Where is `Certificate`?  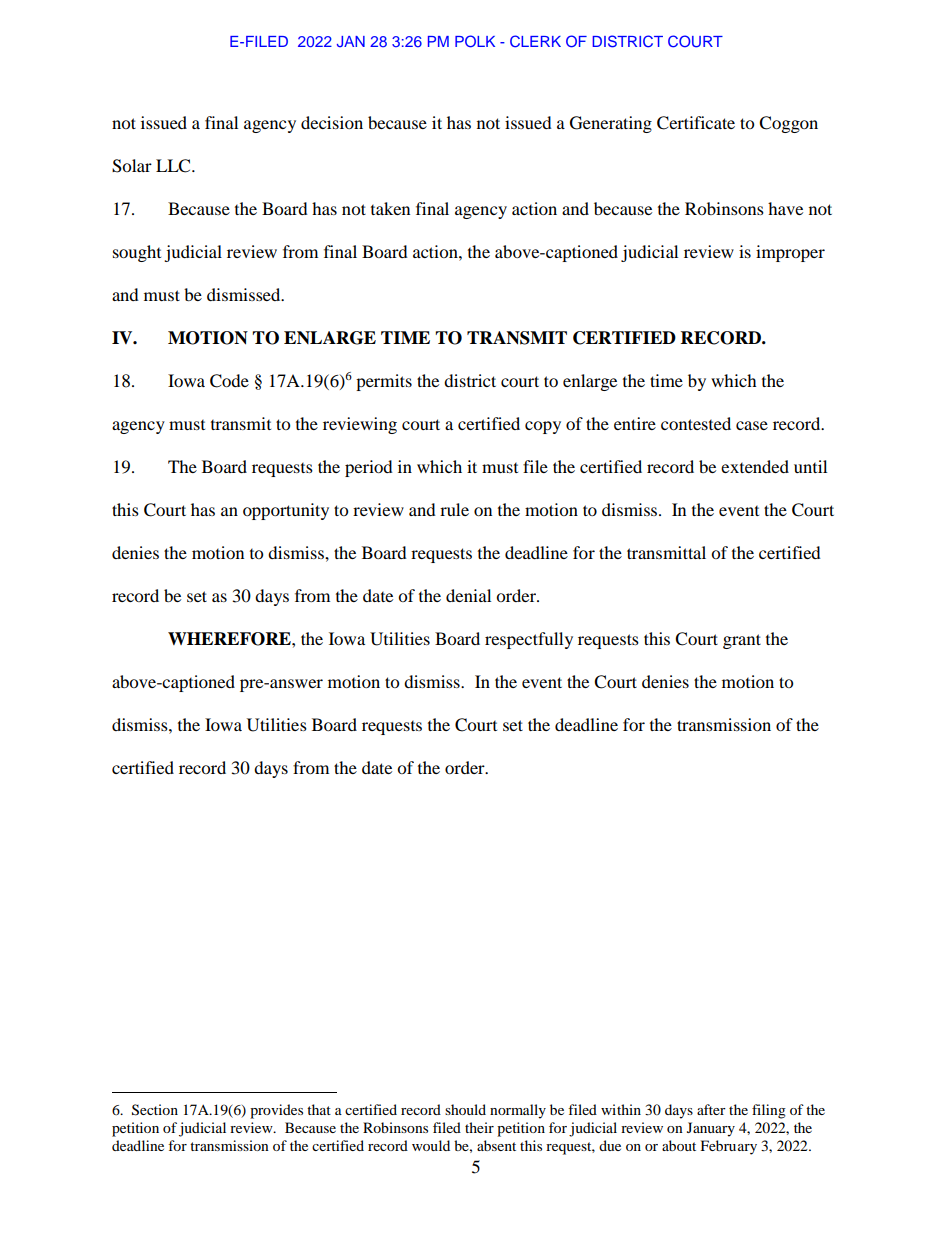
Certificate is located at coordinates (696, 123).
